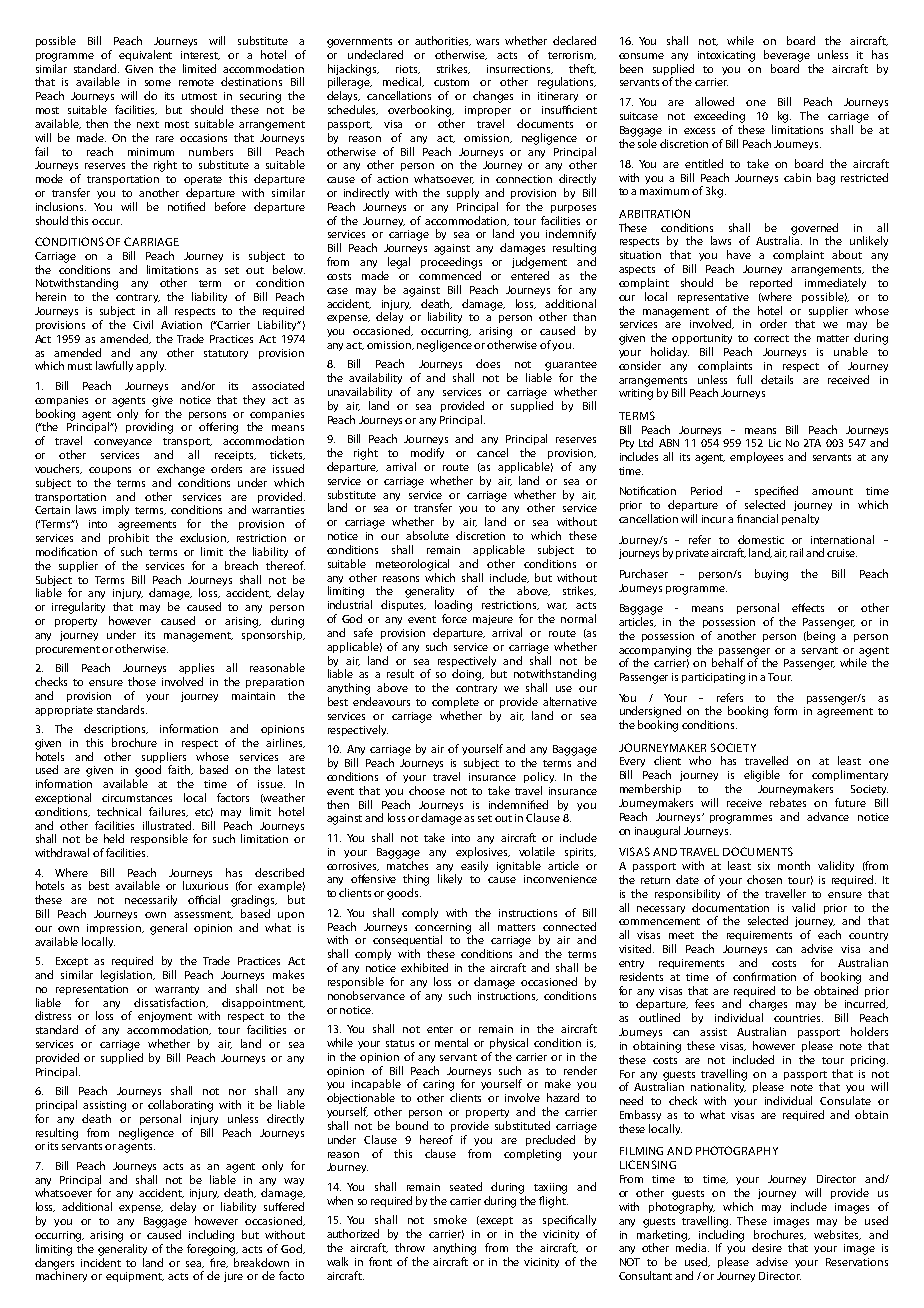  I want to click on those, so click(142, 681).
